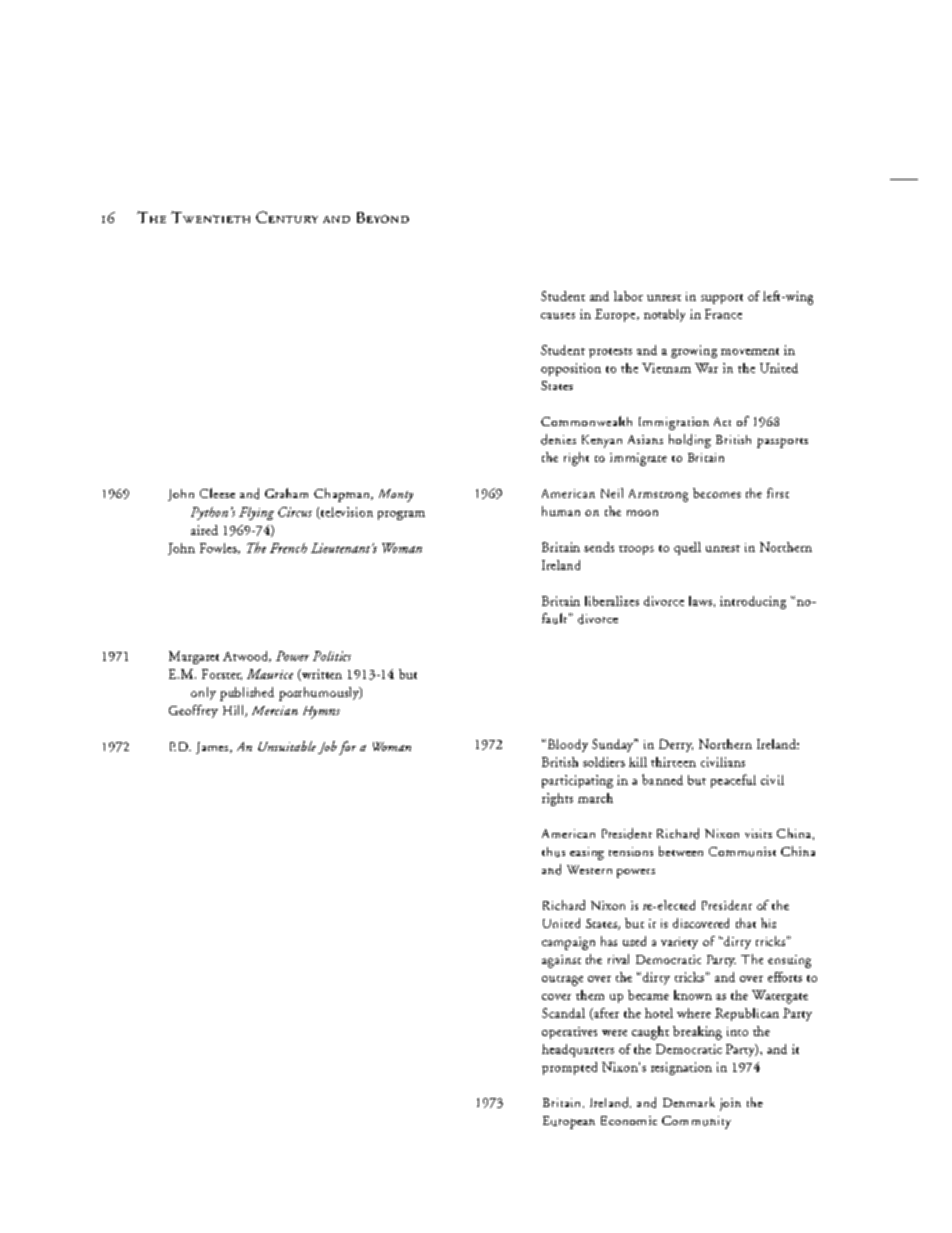  Describe the element at coordinates (569, 1068) in the screenshot. I see `prompted` at that location.
